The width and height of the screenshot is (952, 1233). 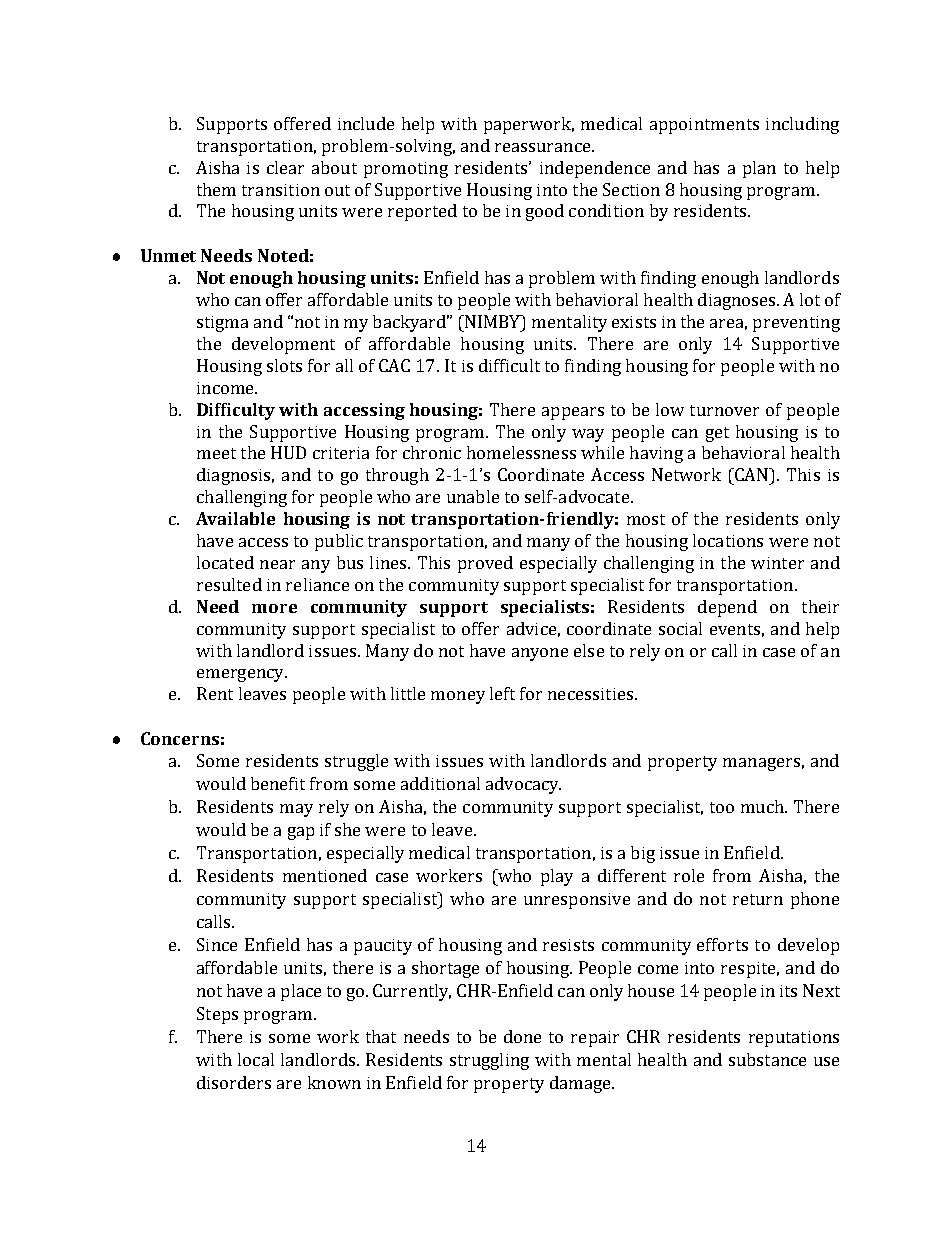 I want to click on play, so click(x=557, y=877).
